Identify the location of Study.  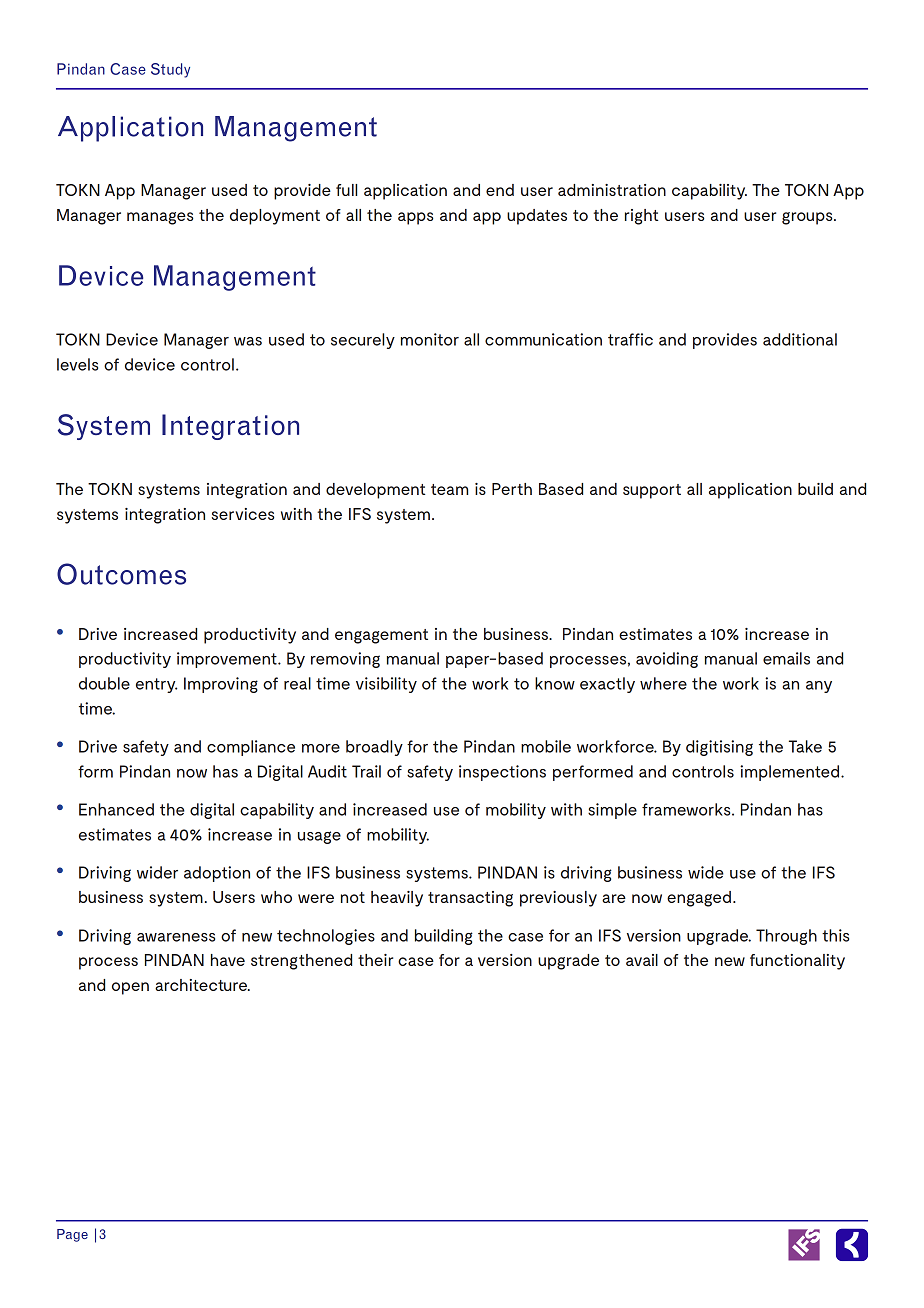
(170, 70).
